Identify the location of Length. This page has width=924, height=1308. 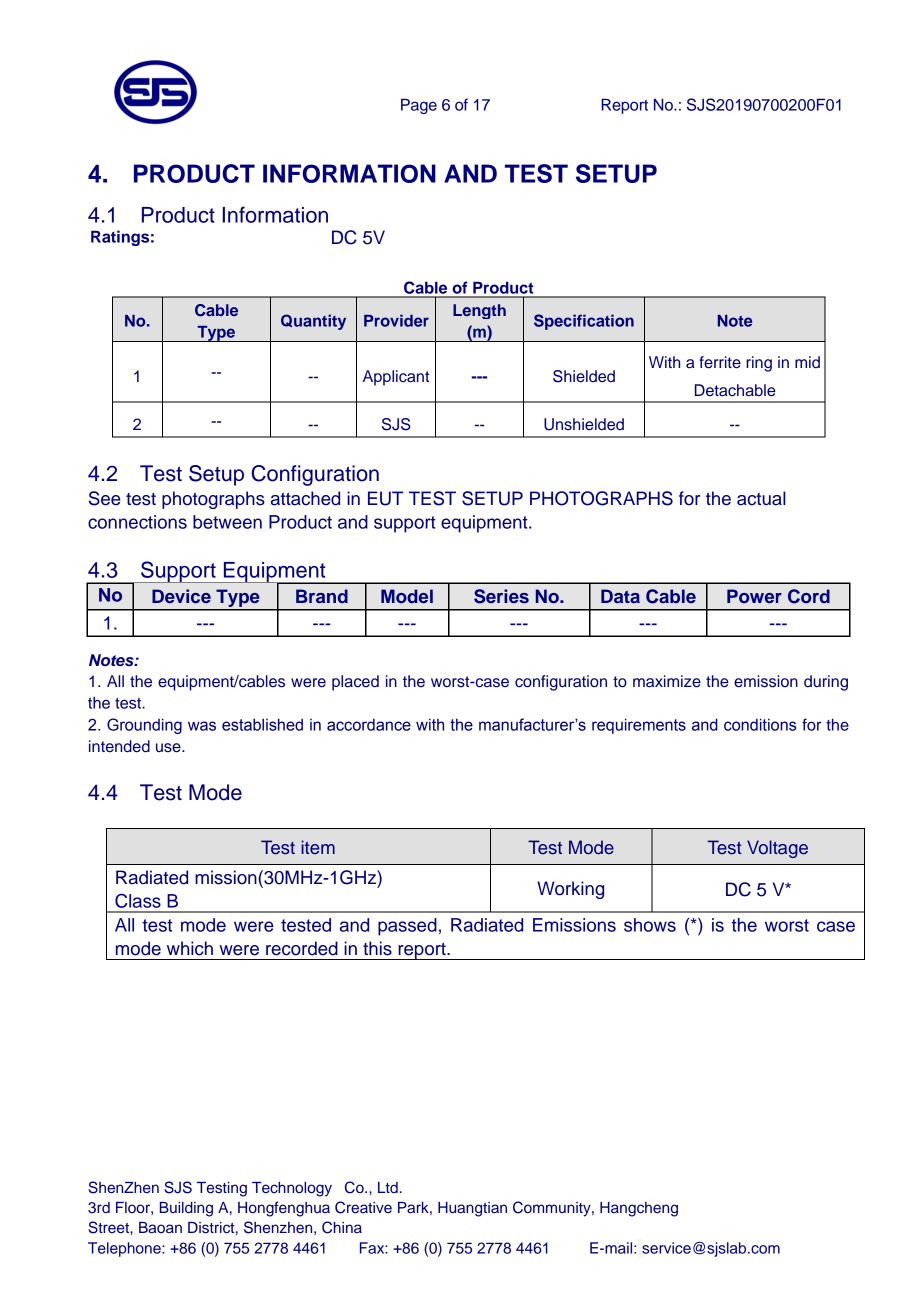
(479, 311).
